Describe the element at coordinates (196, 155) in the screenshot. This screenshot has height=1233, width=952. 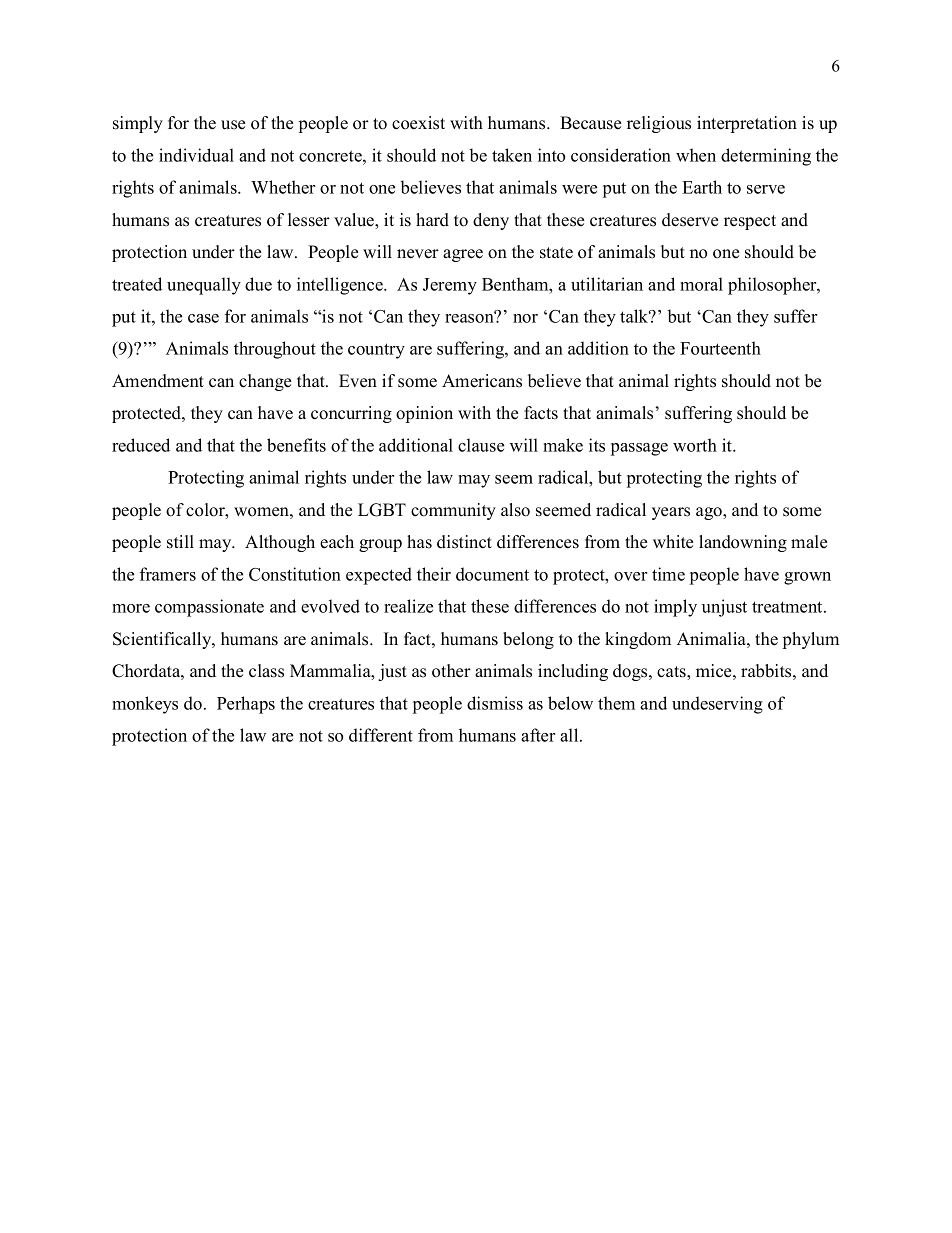
I see `individual` at that location.
